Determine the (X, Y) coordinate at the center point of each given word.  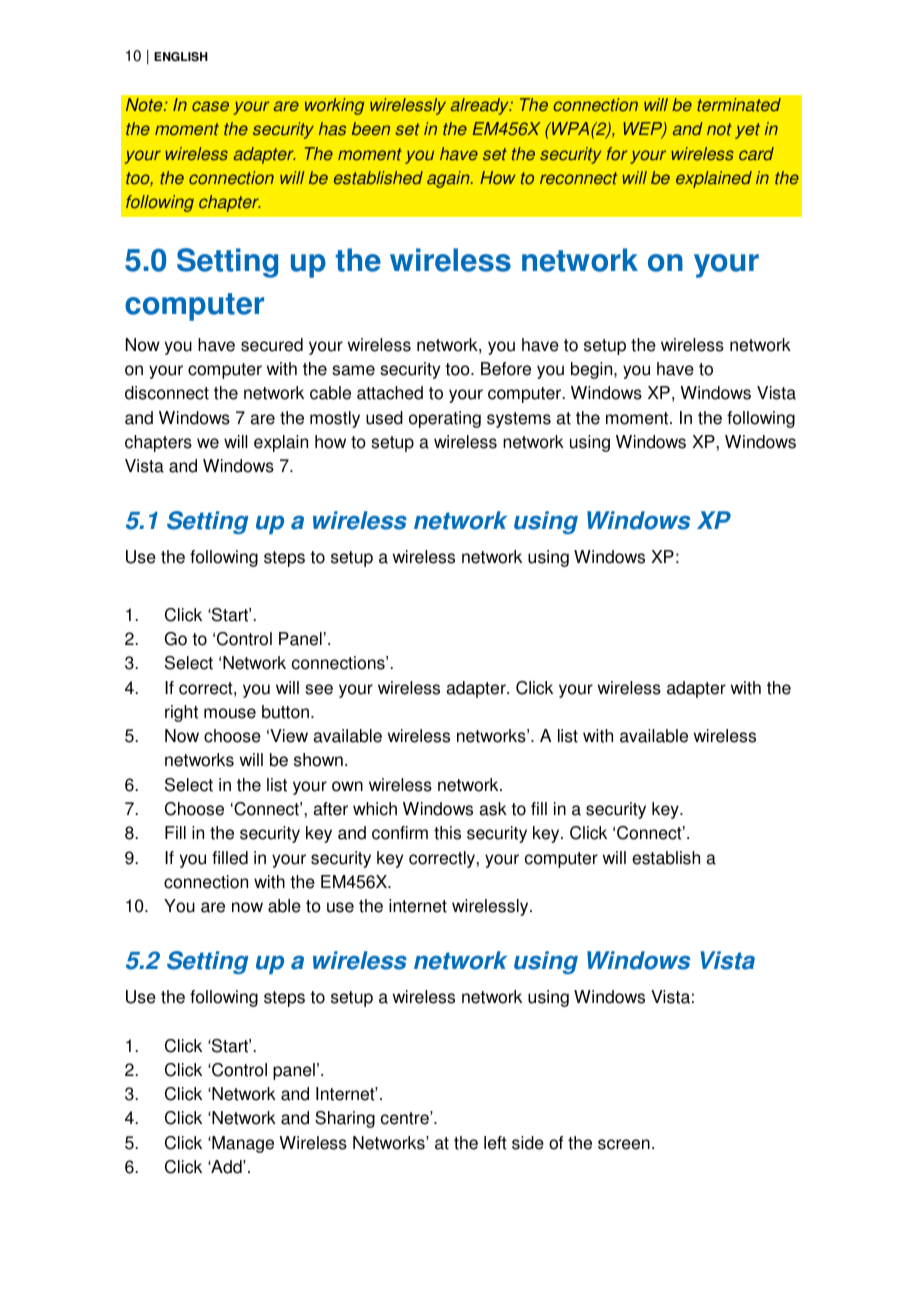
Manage (242, 1144)
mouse (230, 713)
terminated (739, 105)
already (481, 106)
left (495, 1143)
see (319, 689)
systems (519, 420)
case (210, 106)
